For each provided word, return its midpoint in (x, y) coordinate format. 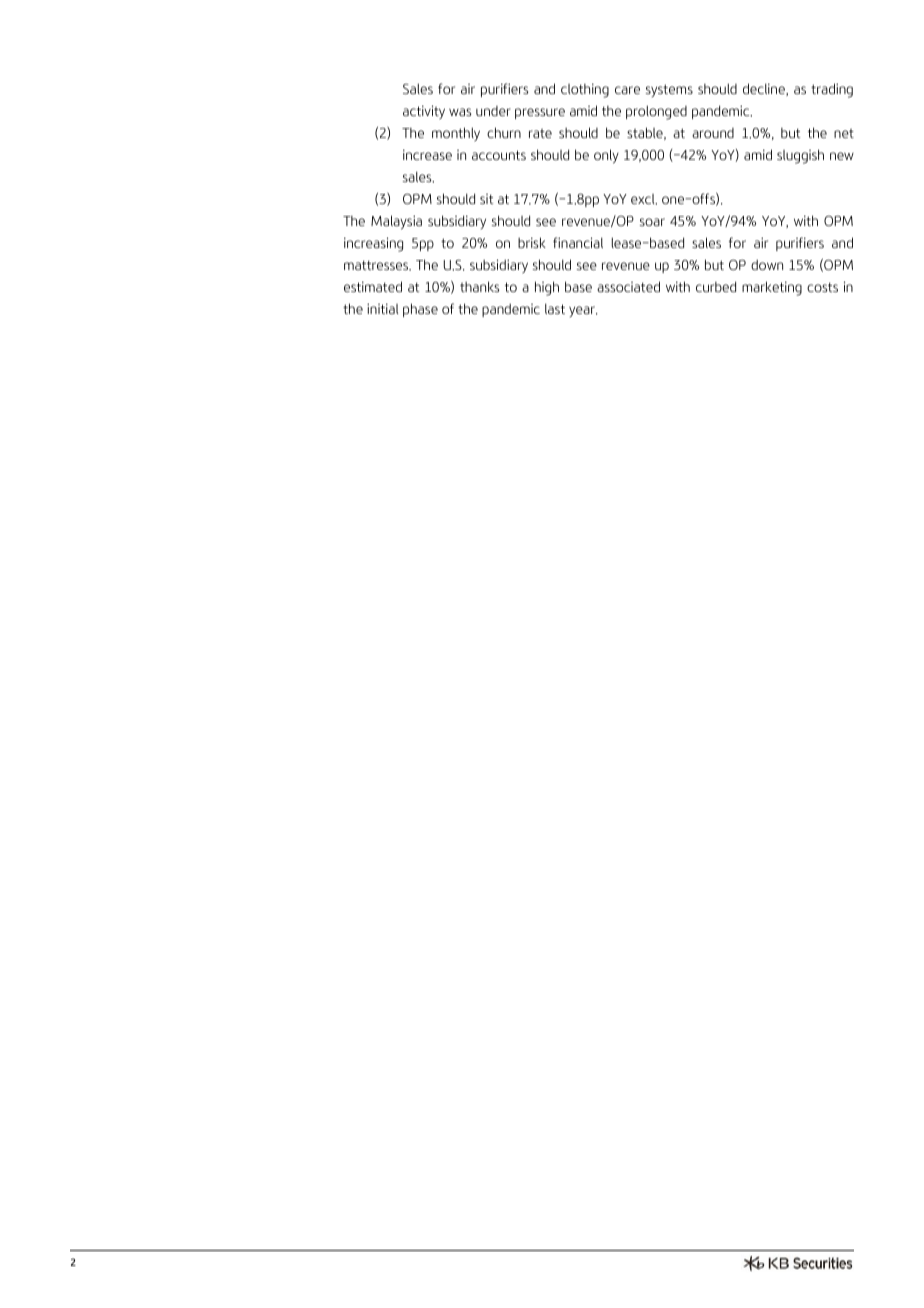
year (583, 311)
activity (424, 112)
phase (420, 310)
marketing (772, 288)
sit (486, 199)
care (627, 90)
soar (652, 222)
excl (644, 199)
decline (765, 89)
